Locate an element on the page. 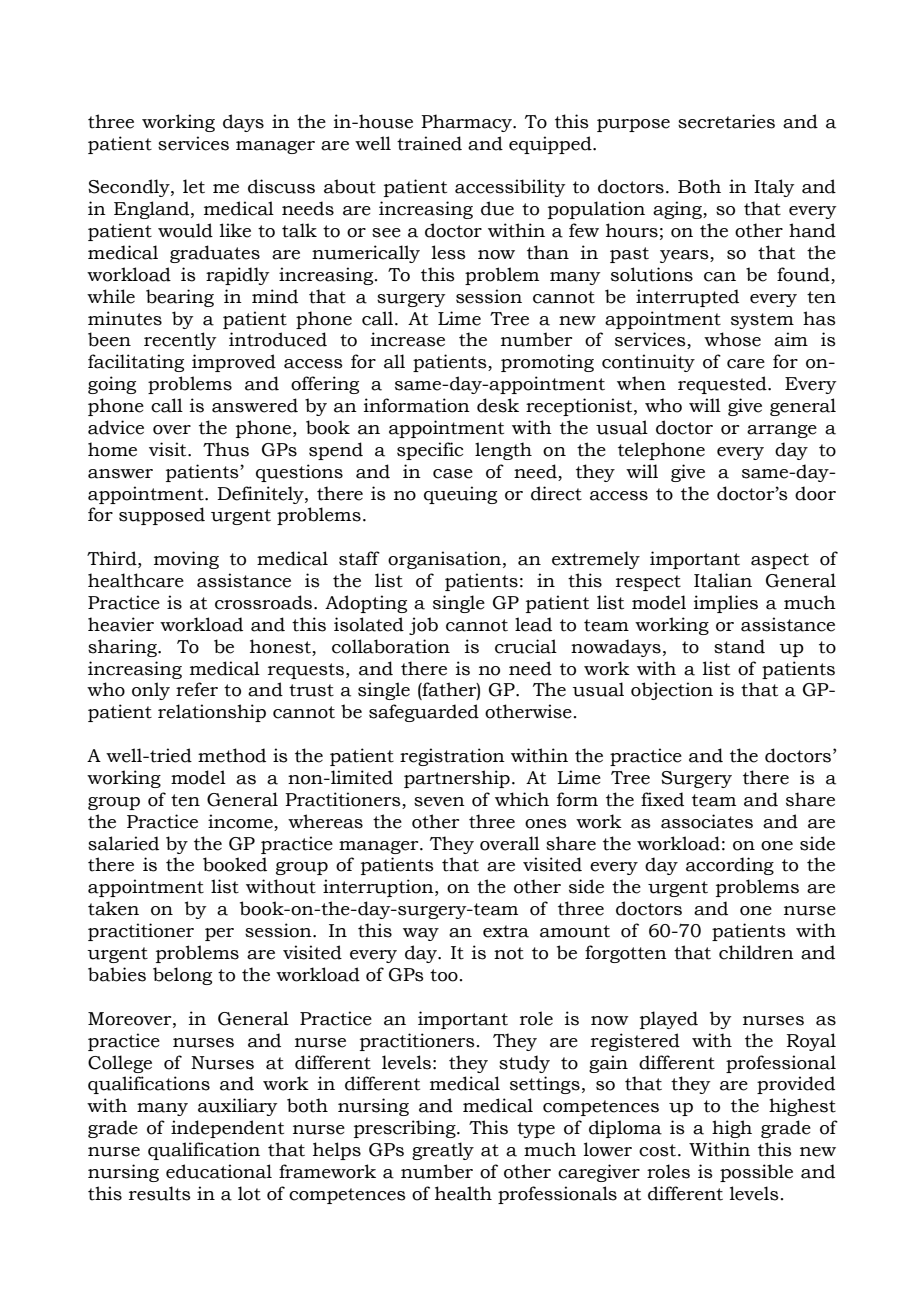 Image resolution: width=924 pixels, height=1308 pixels. seven is located at coordinates (439, 802).
